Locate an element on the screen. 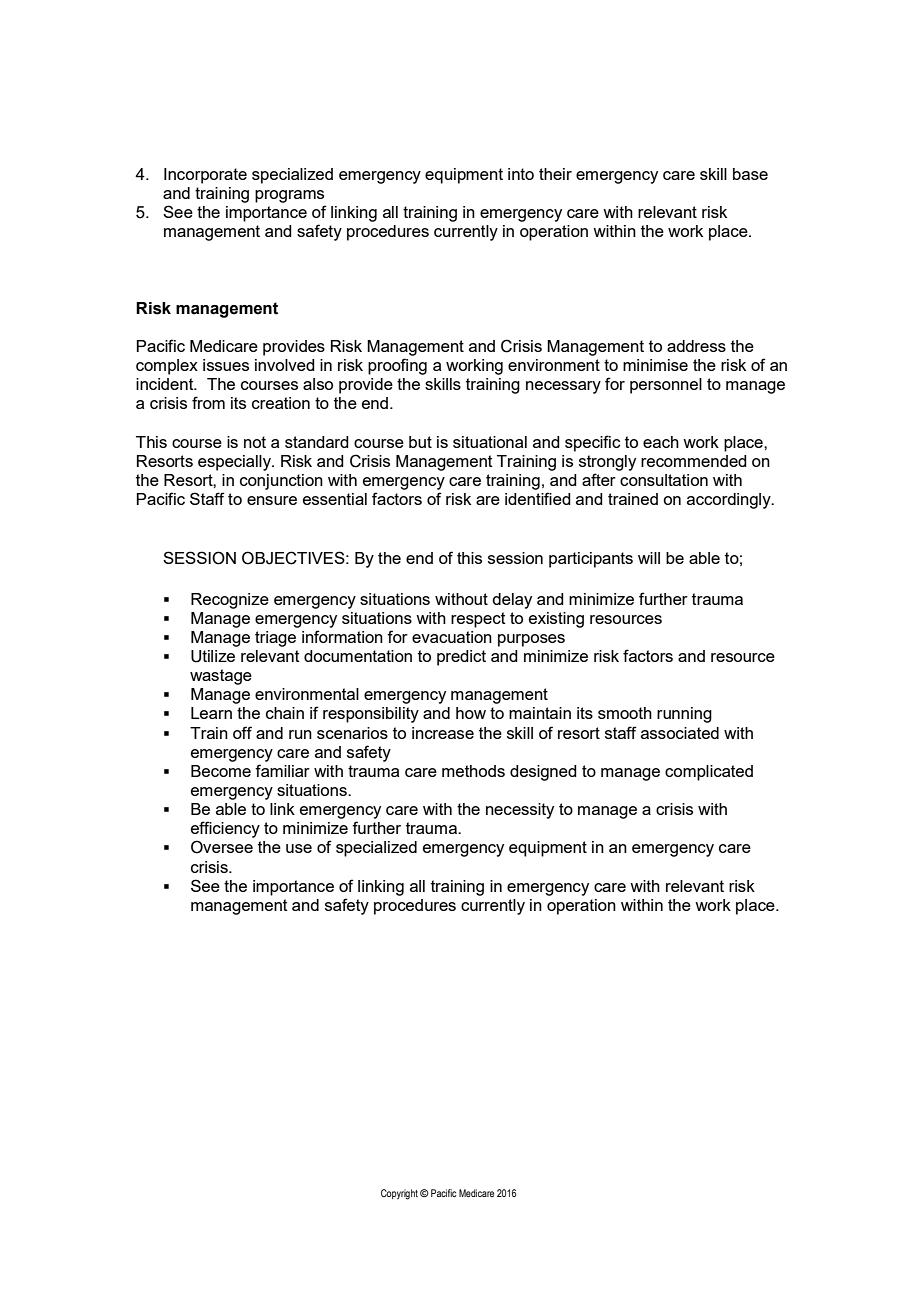  identified is located at coordinates (538, 498).
